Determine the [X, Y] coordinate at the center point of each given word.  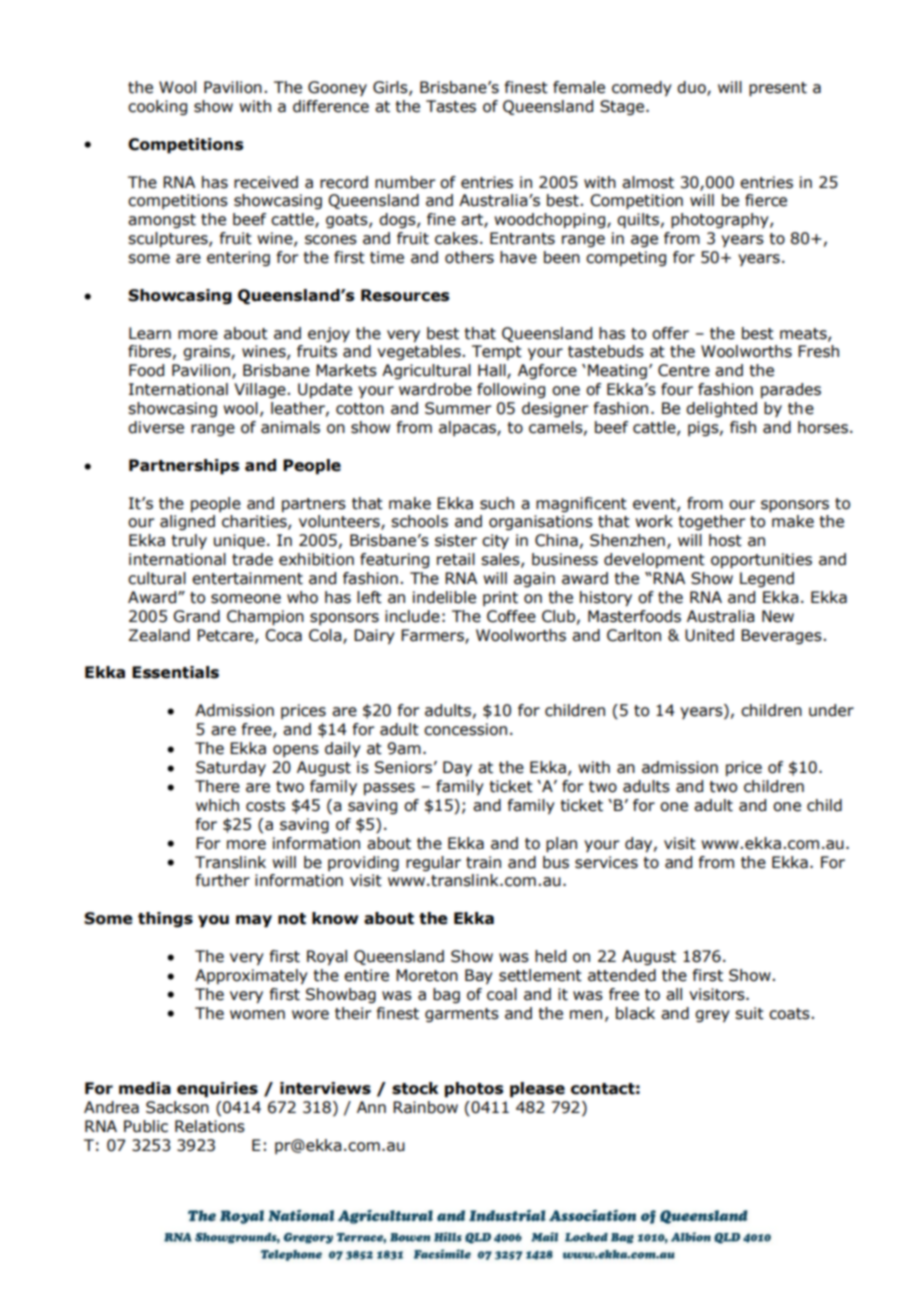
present [778, 89]
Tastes [451, 106]
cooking [157, 107]
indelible [444, 597]
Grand [196, 616]
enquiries [217, 1090]
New [778, 616]
